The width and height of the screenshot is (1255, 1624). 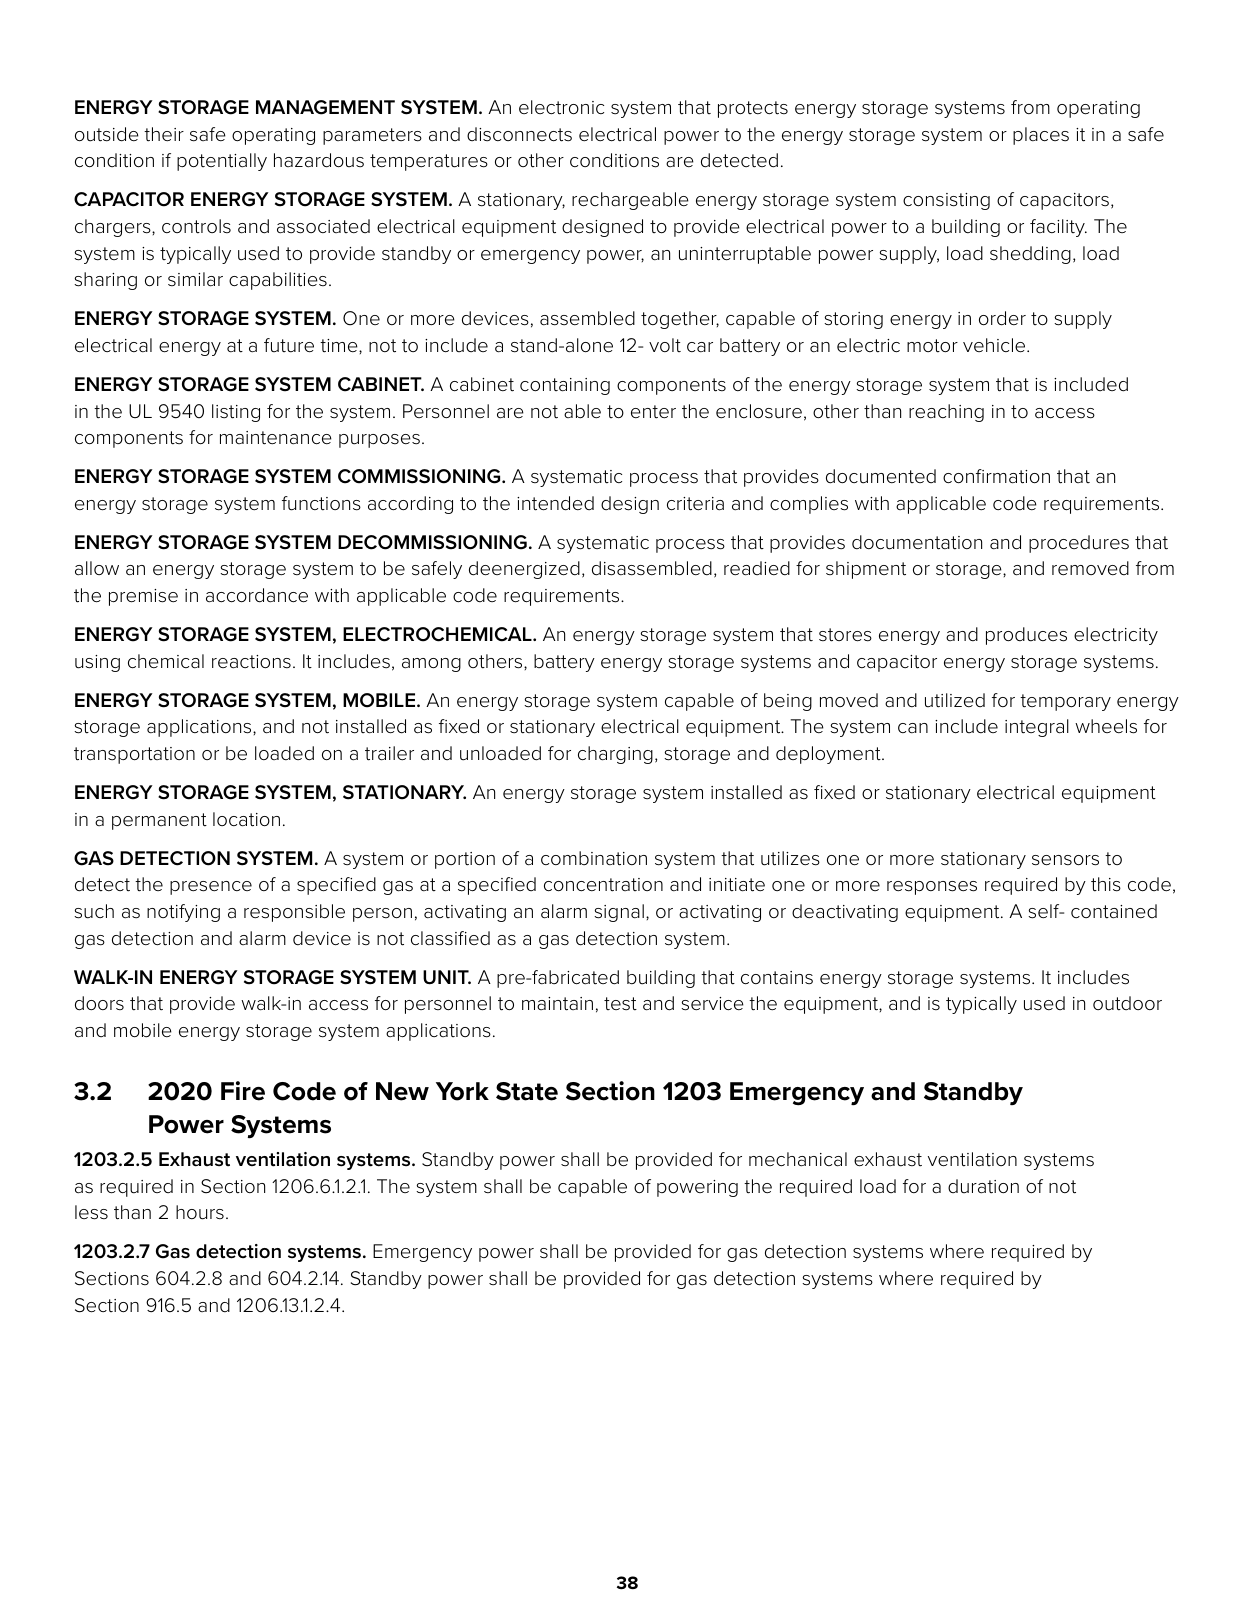 What do you see at coordinates (222, 162) in the screenshot?
I see `potentially` at bounding box center [222, 162].
